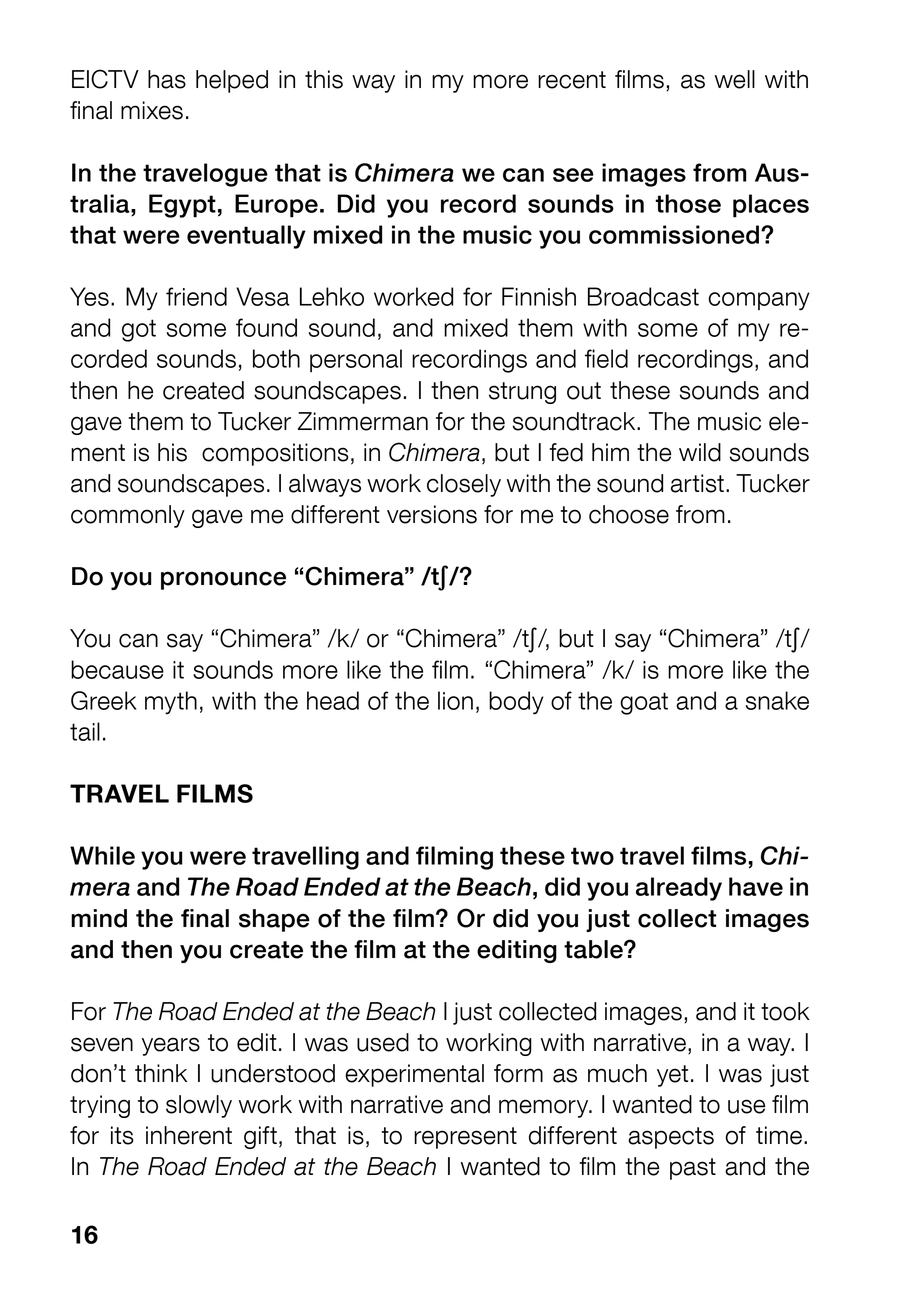  Describe the element at coordinates (189, 1135) in the screenshot. I see `inherent` at that location.
